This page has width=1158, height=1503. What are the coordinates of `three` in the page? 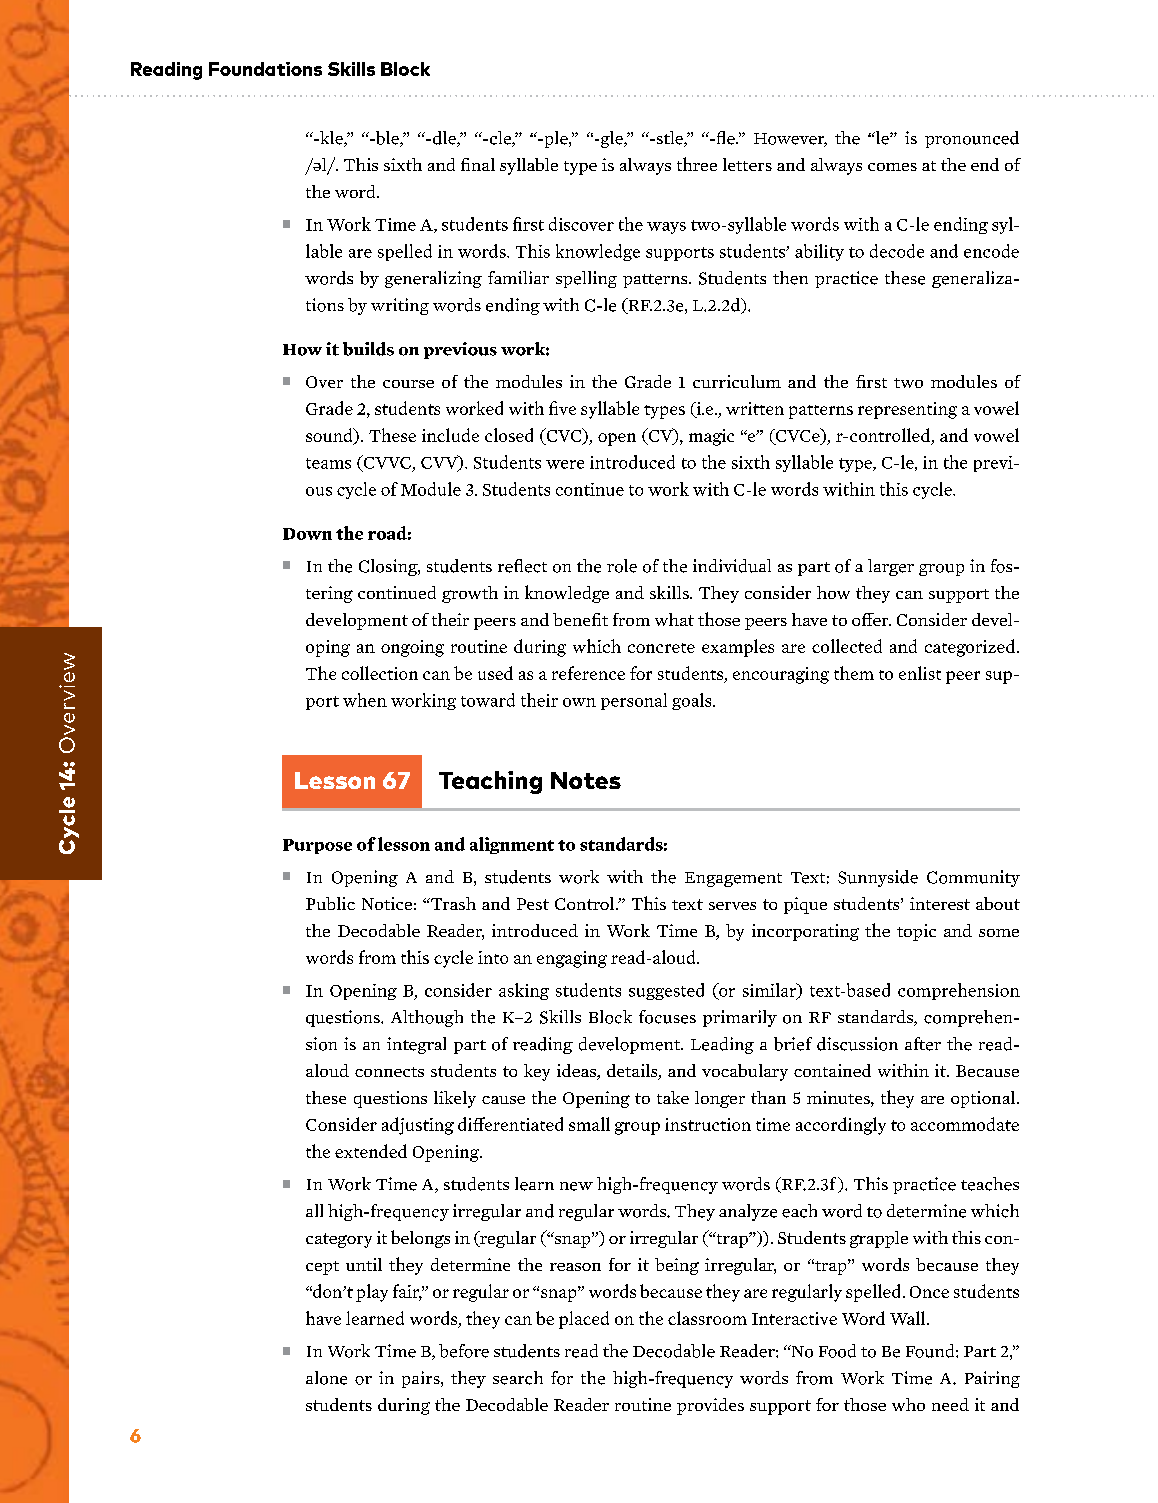 It's located at (697, 164).
